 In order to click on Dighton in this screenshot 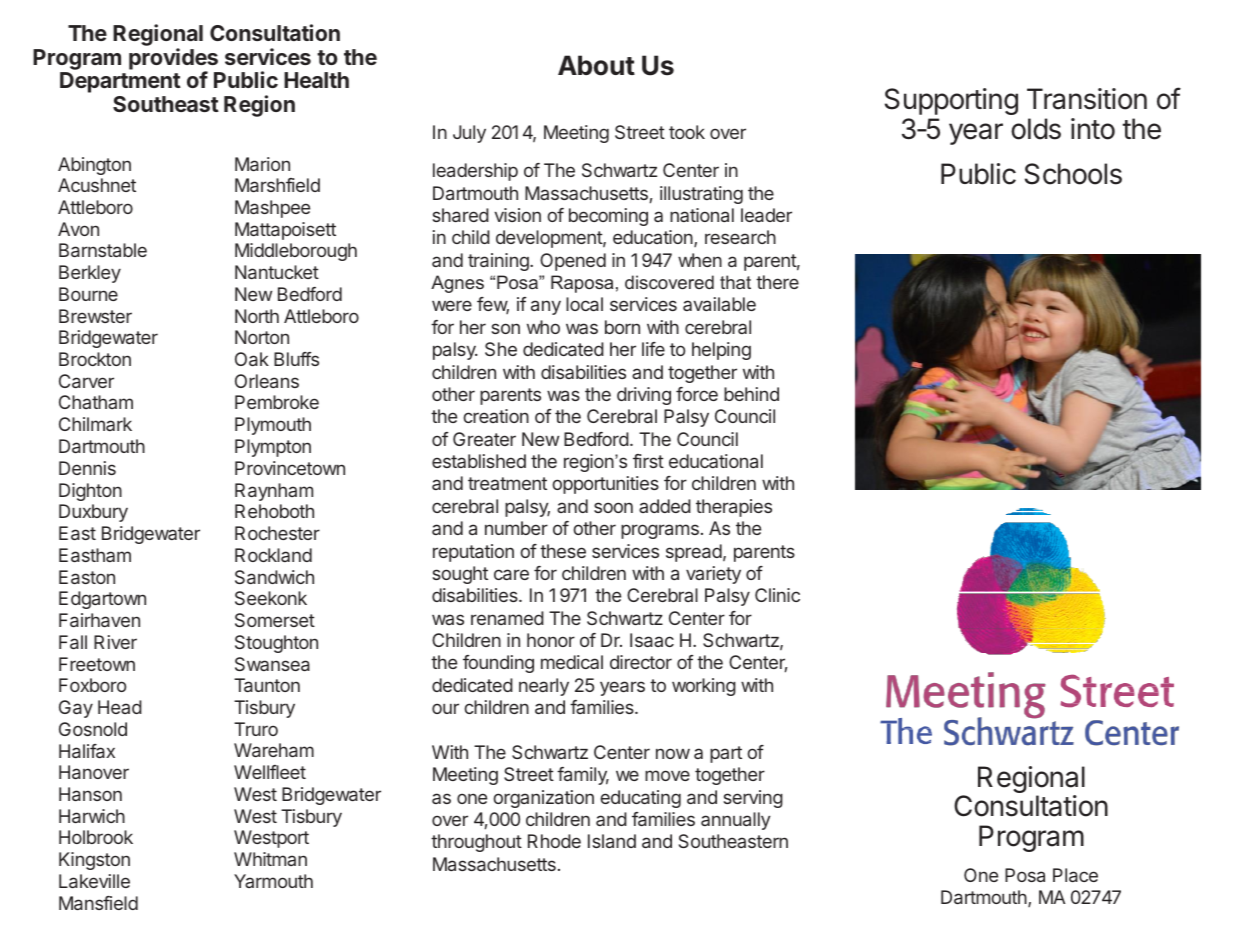, I will do `click(90, 492)`.
